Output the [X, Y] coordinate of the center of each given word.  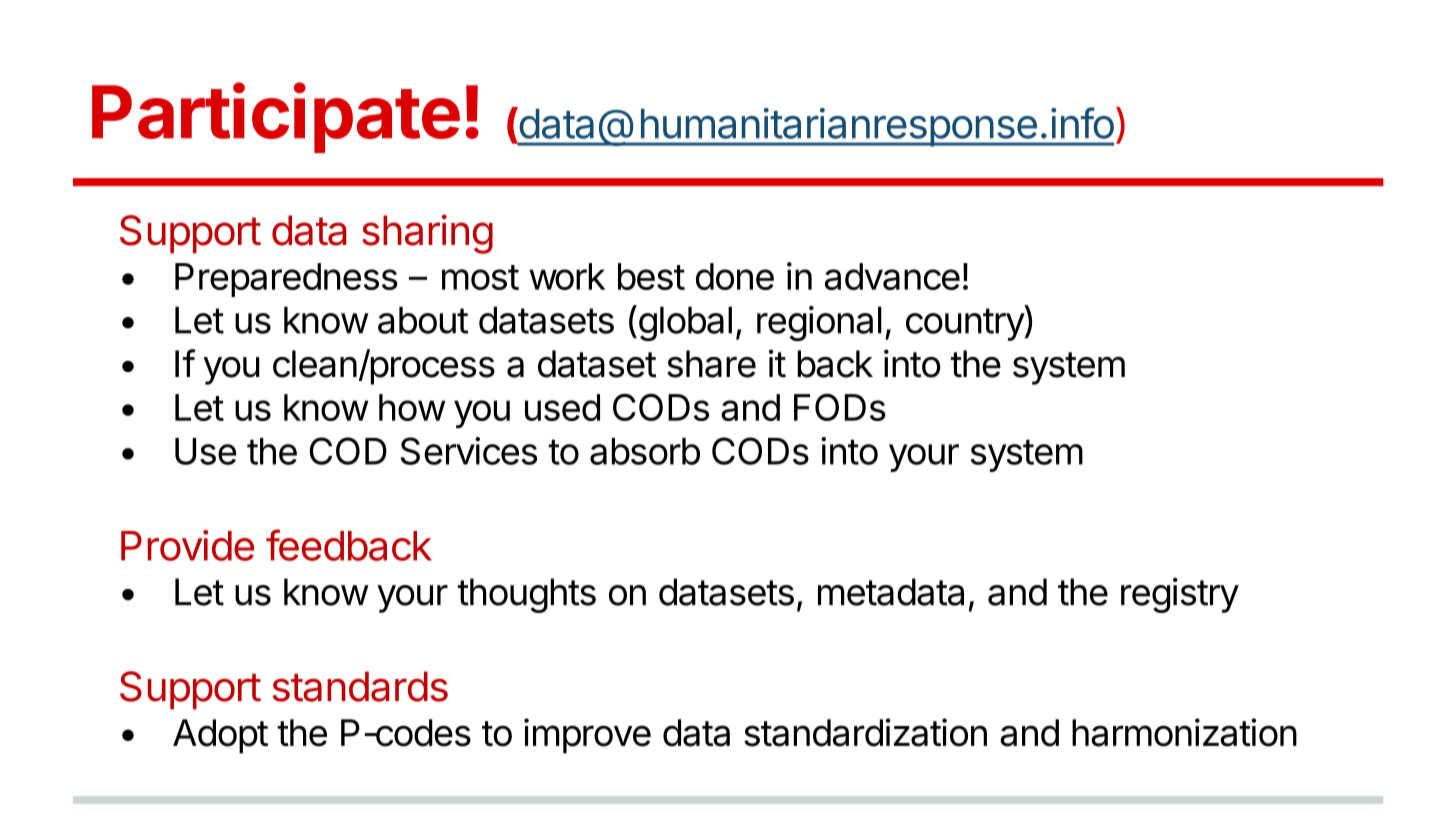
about [423, 320]
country [965, 324]
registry [1180, 595]
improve [587, 736]
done [735, 276]
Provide [187, 545]
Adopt [220, 736]
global [684, 323]
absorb [645, 451]
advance [892, 276]
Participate [276, 118]
